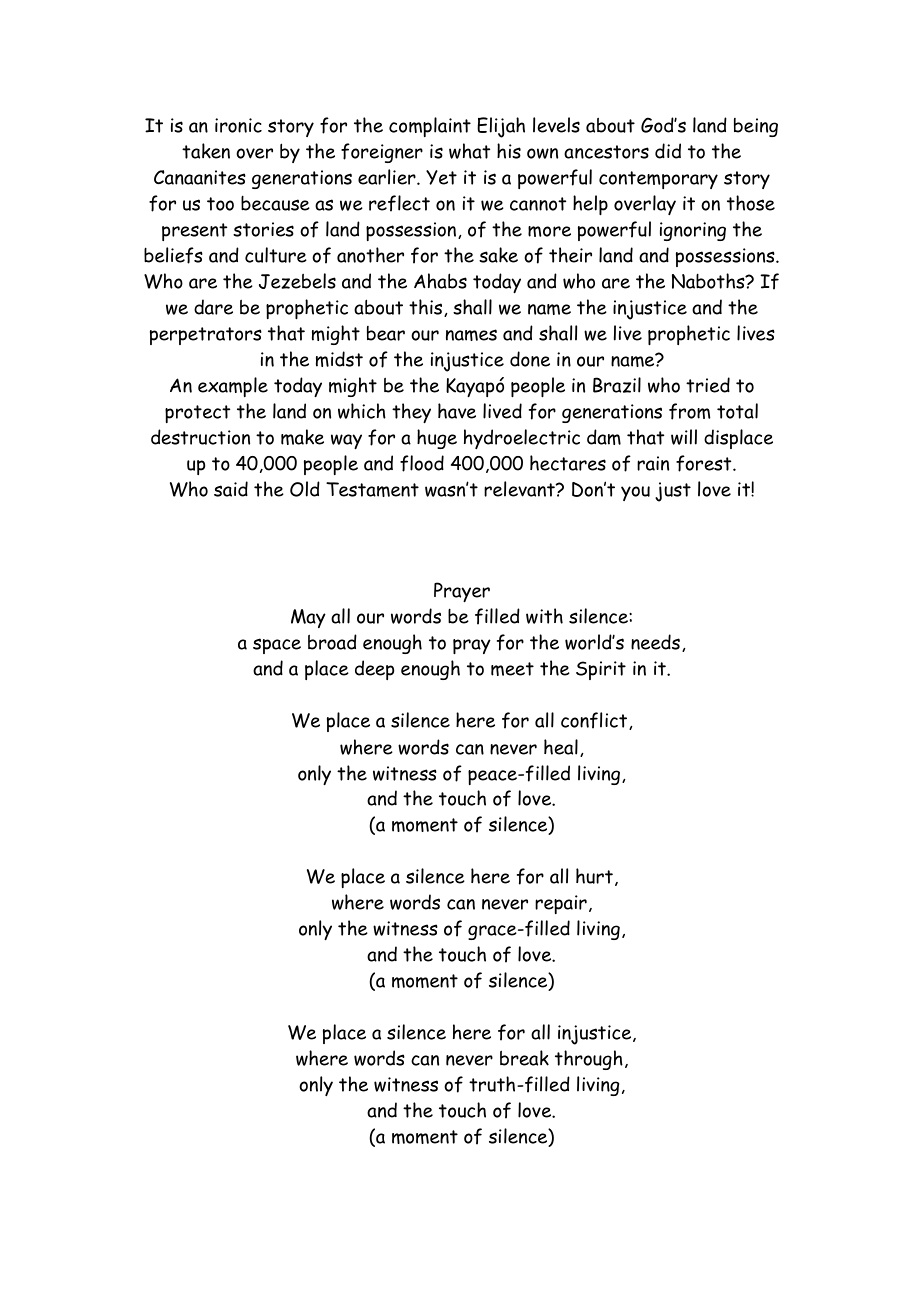  What do you see at coordinates (469, 151) in the screenshot?
I see `what` at bounding box center [469, 151].
